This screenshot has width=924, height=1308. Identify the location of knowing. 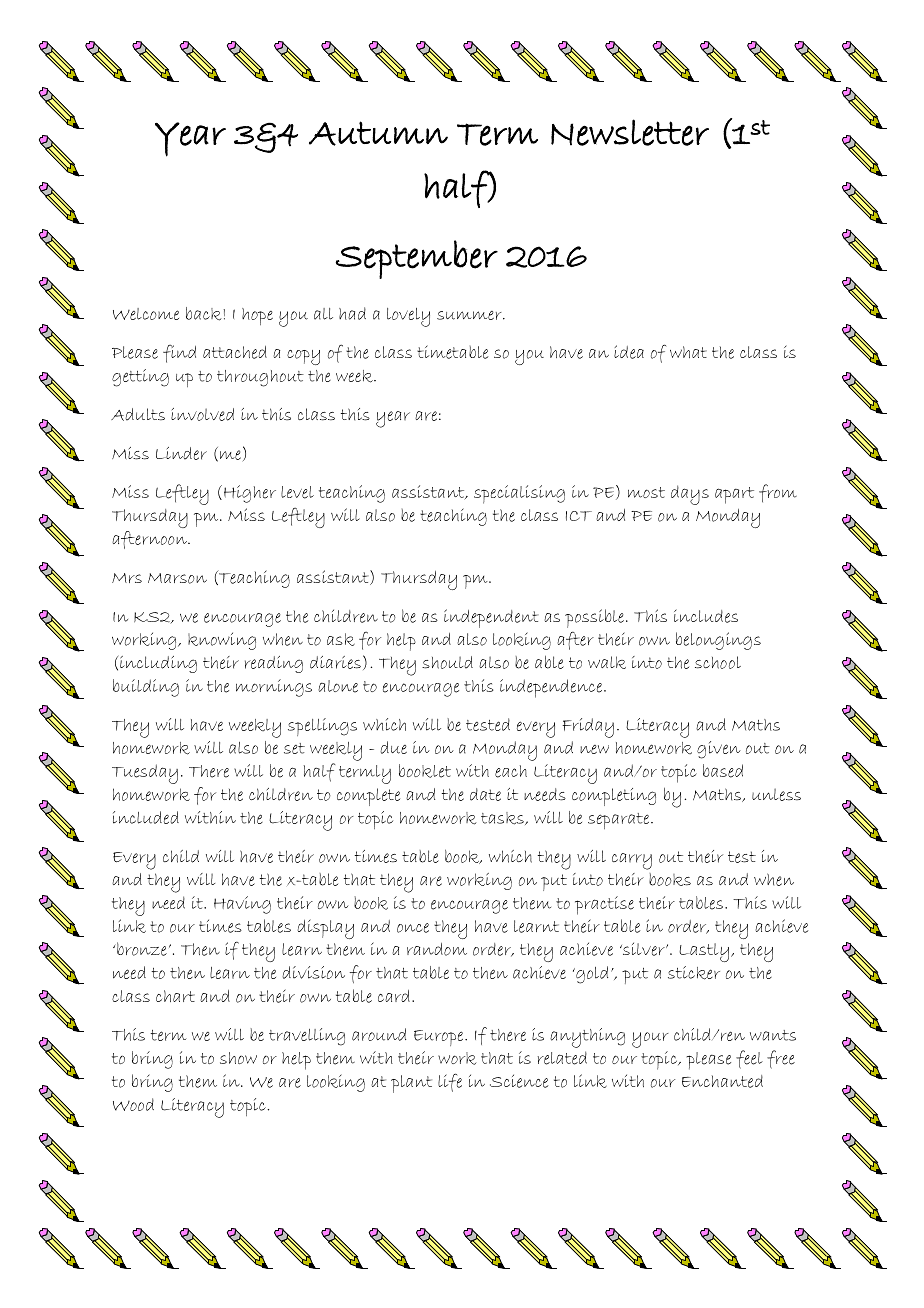
(222, 641).
